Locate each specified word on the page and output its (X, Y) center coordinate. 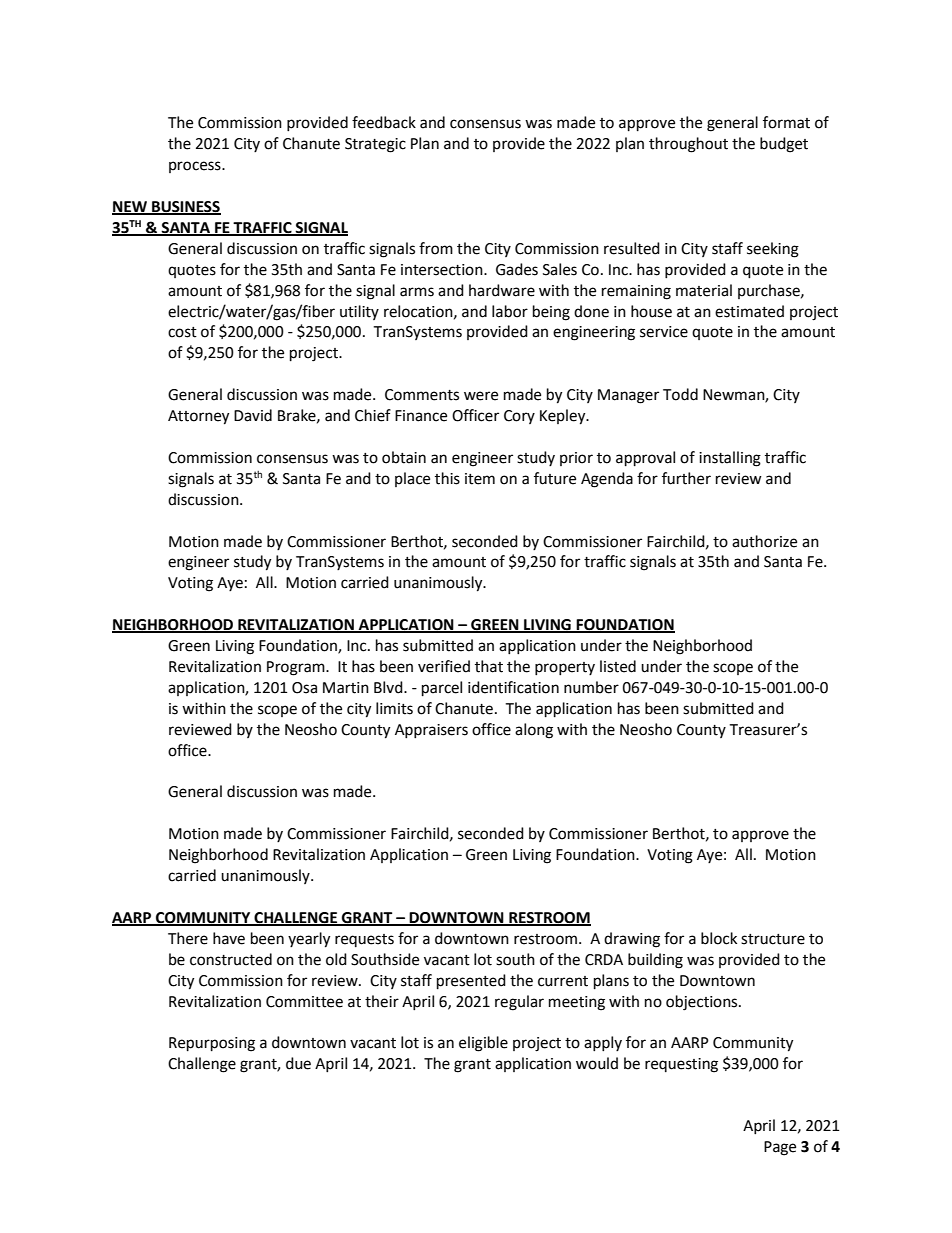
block (719, 938)
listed (618, 666)
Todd (680, 394)
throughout (688, 145)
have (229, 938)
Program (297, 668)
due (298, 1063)
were (481, 396)
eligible (483, 1044)
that (489, 666)
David (253, 415)
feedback (384, 122)
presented (471, 982)
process (196, 167)
